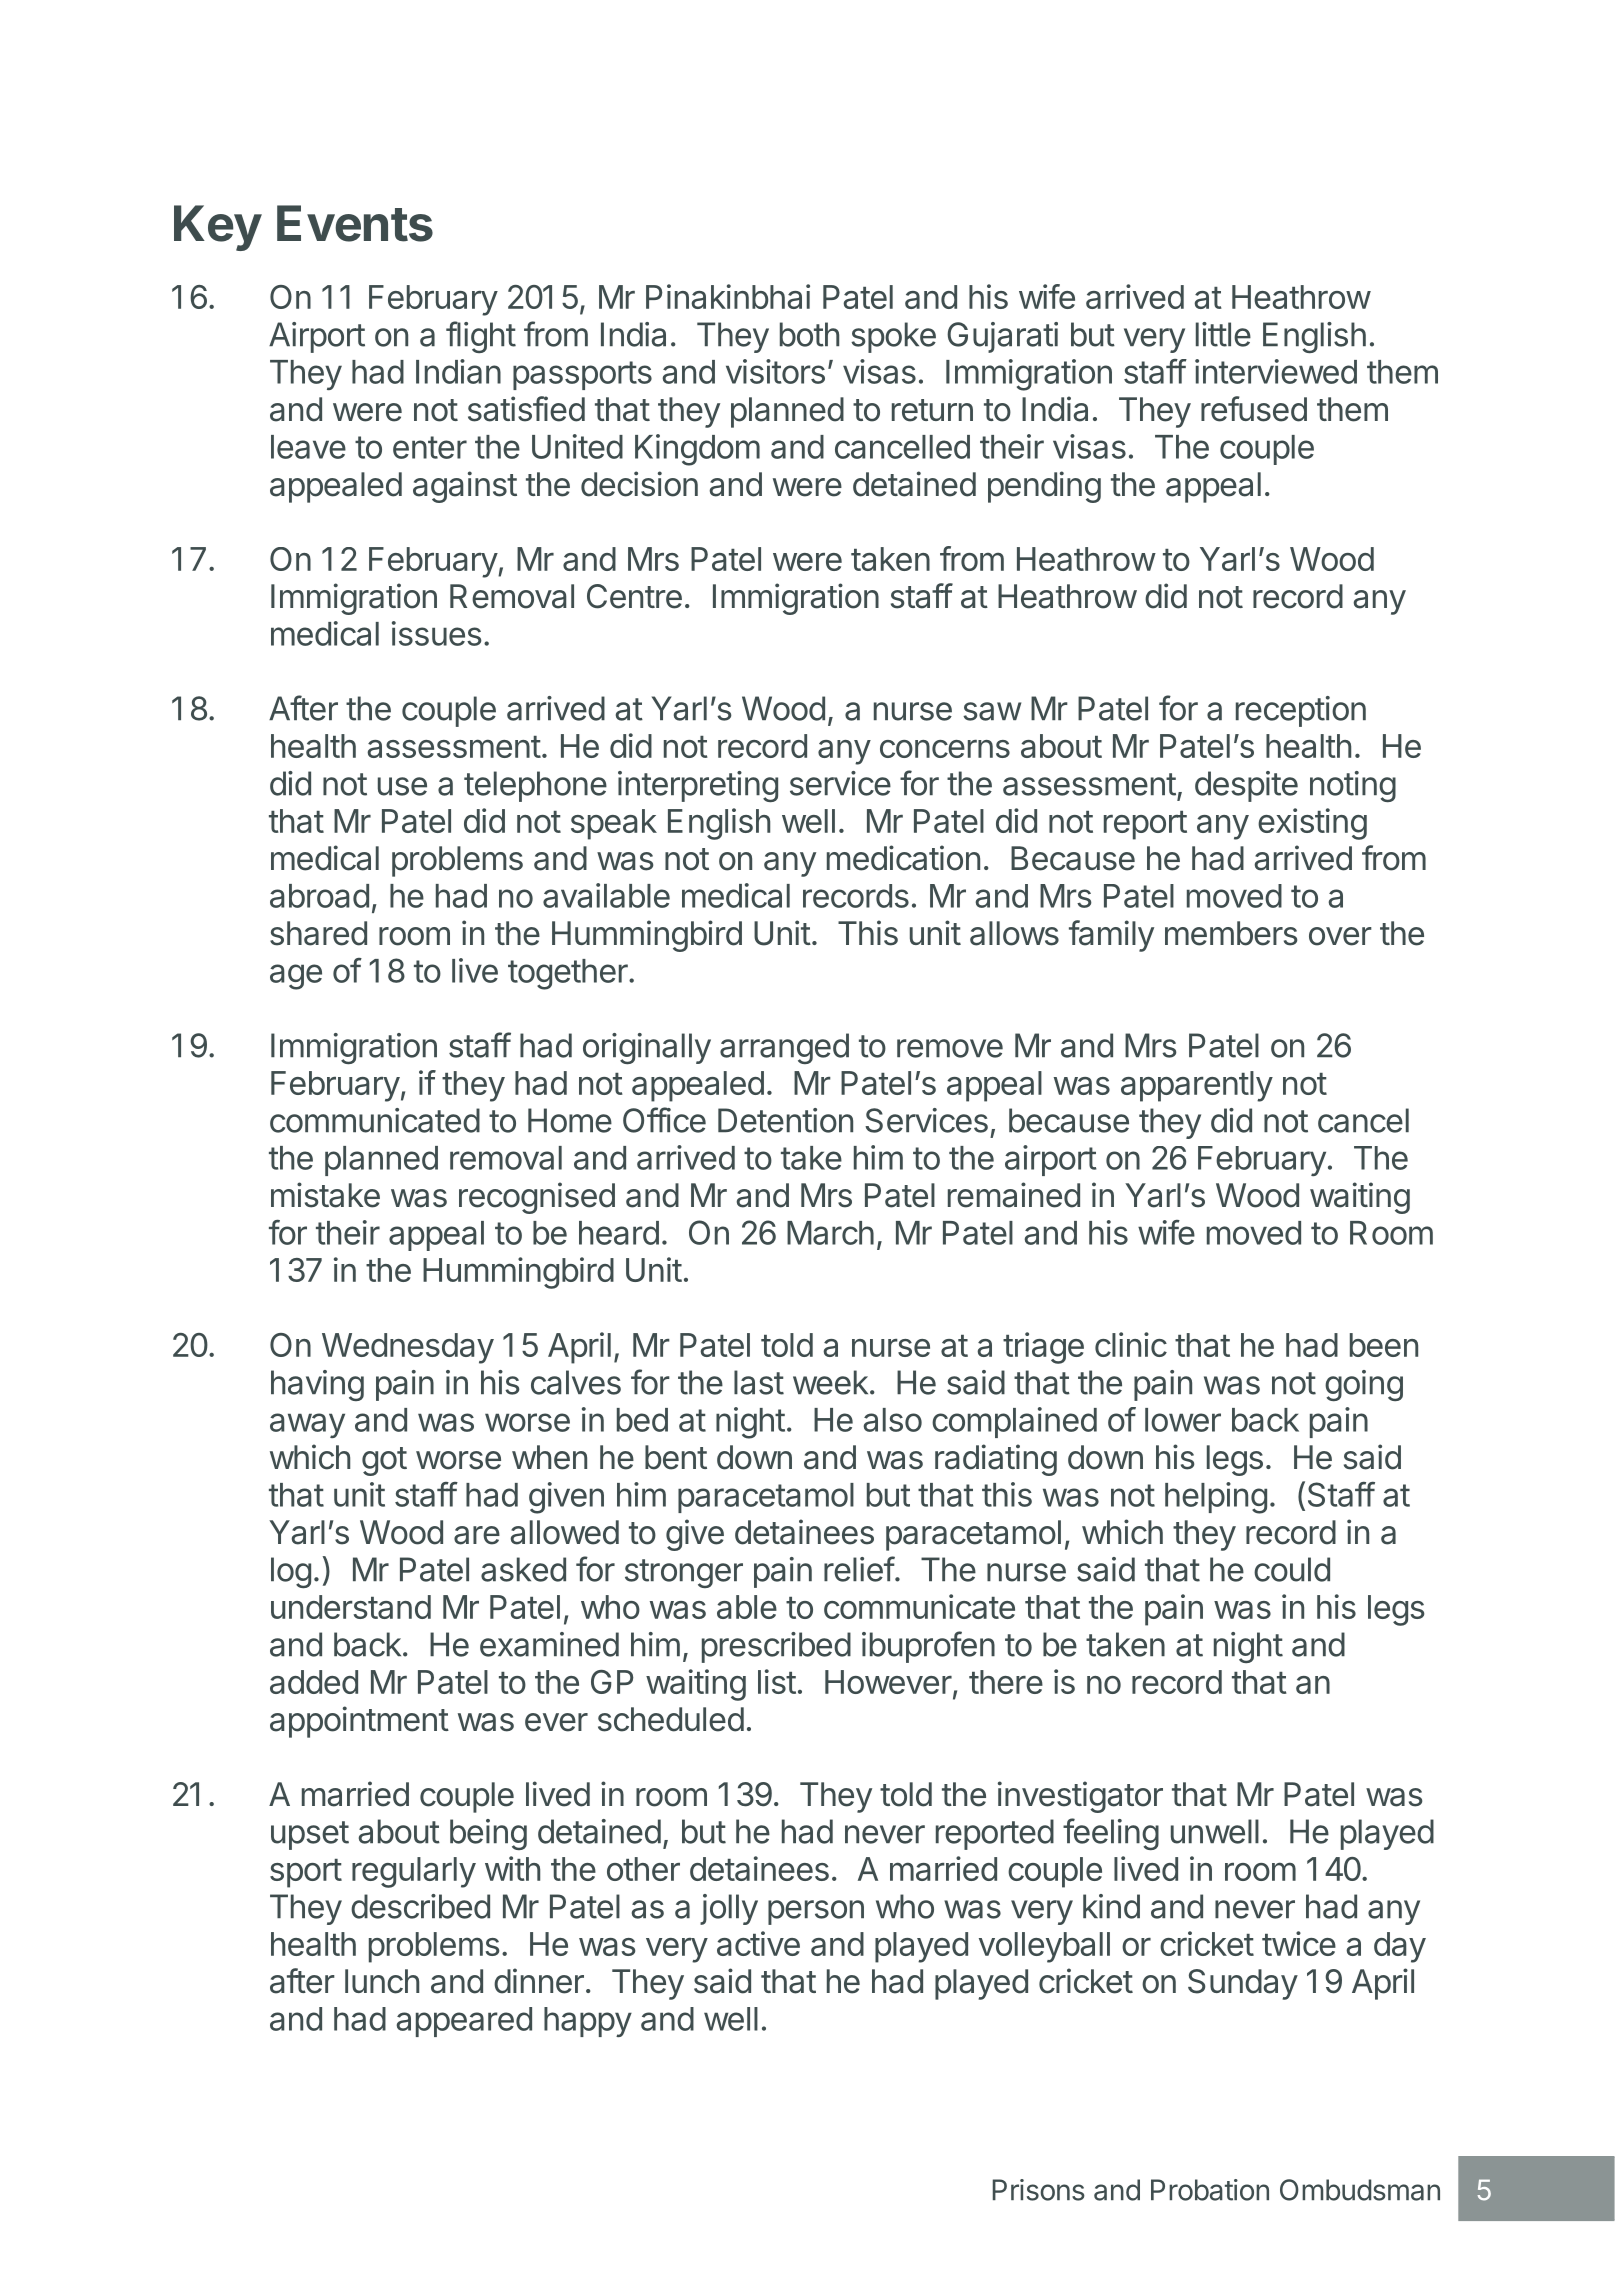 Image resolution: width=1615 pixels, height=2284 pixels. What do you see at coordinates (464, 2022) in the page?
I see `appeared` at bounding box center [464, 2022].
